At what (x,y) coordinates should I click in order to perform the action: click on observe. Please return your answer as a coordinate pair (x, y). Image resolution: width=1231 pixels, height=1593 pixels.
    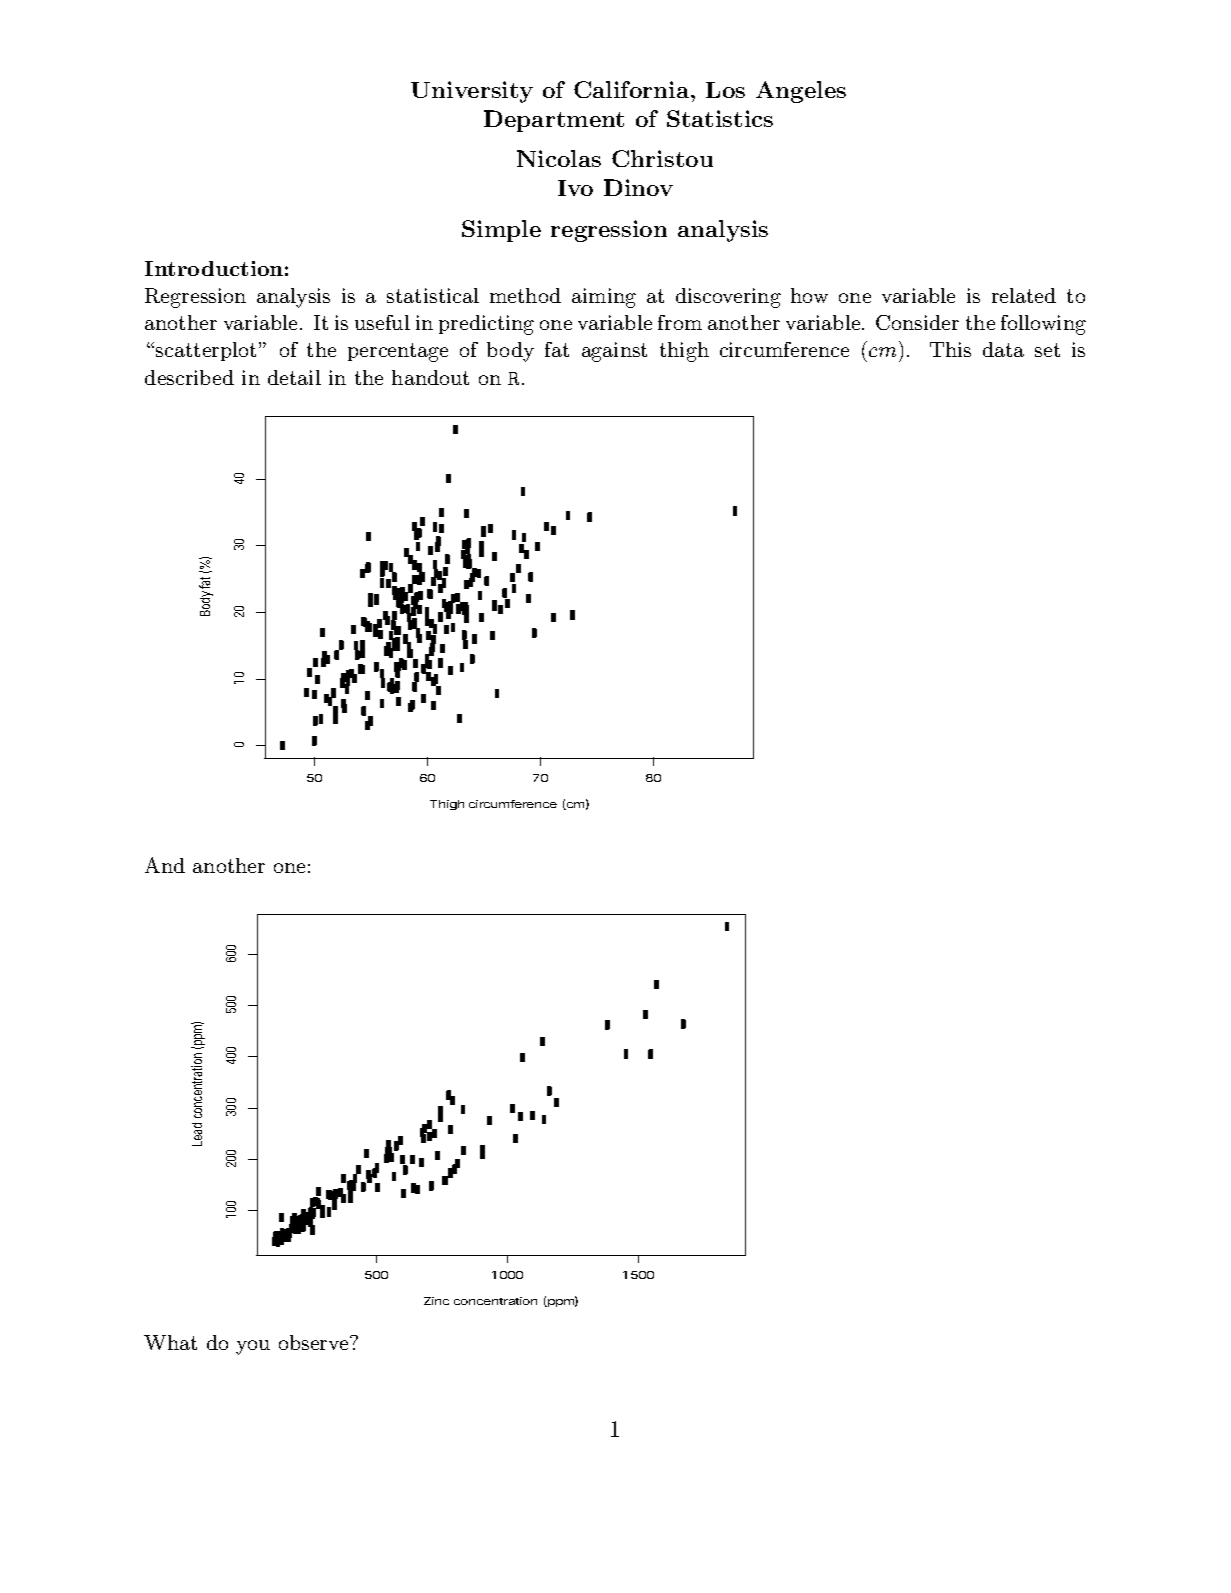
    Looking at the image, I should click on (315, 1342).
